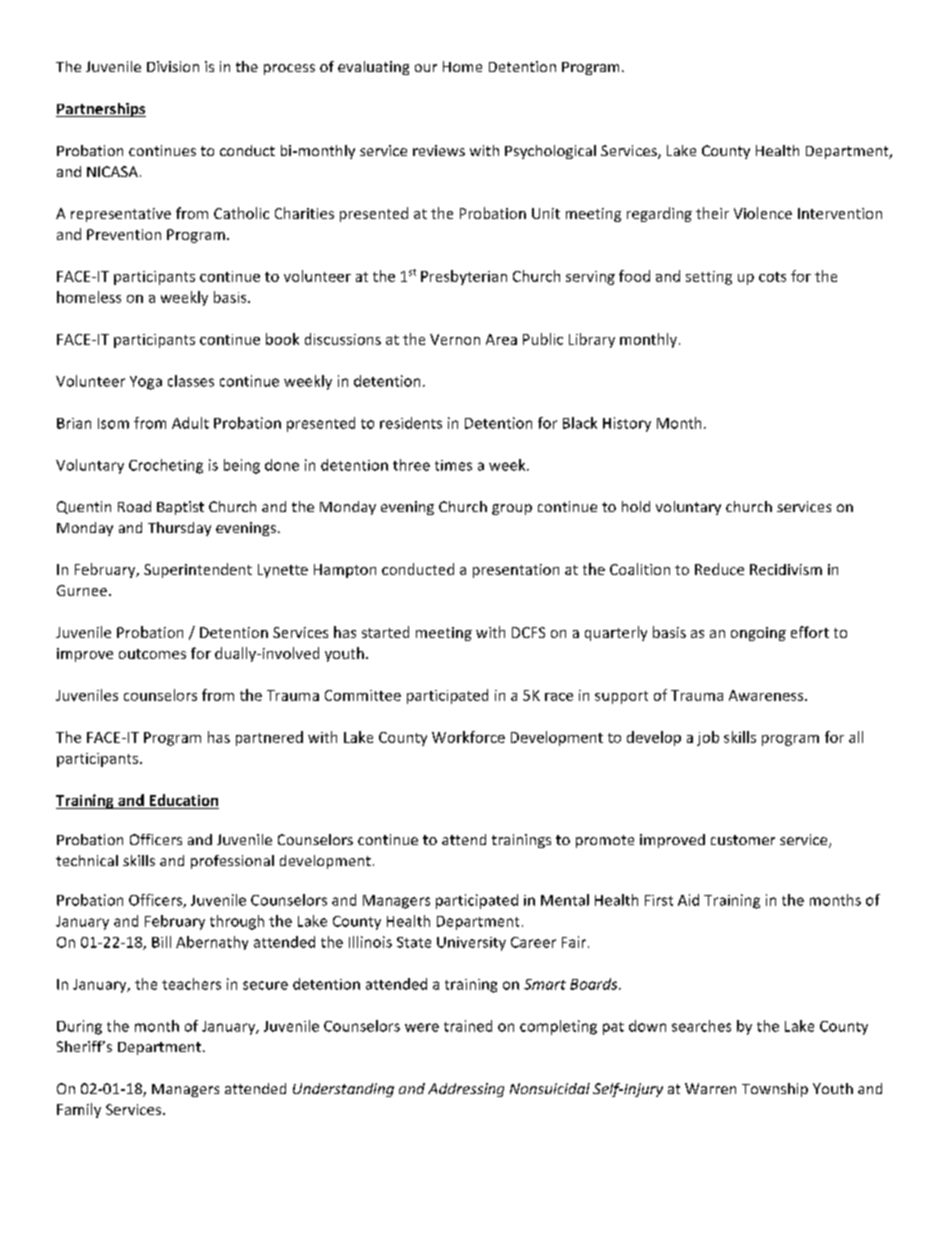 This screenshot has width=952, height=1233. What do you see at coordinates (772, 277) in the screenshot?
I see `cots` at bounding box center [772, 277].
